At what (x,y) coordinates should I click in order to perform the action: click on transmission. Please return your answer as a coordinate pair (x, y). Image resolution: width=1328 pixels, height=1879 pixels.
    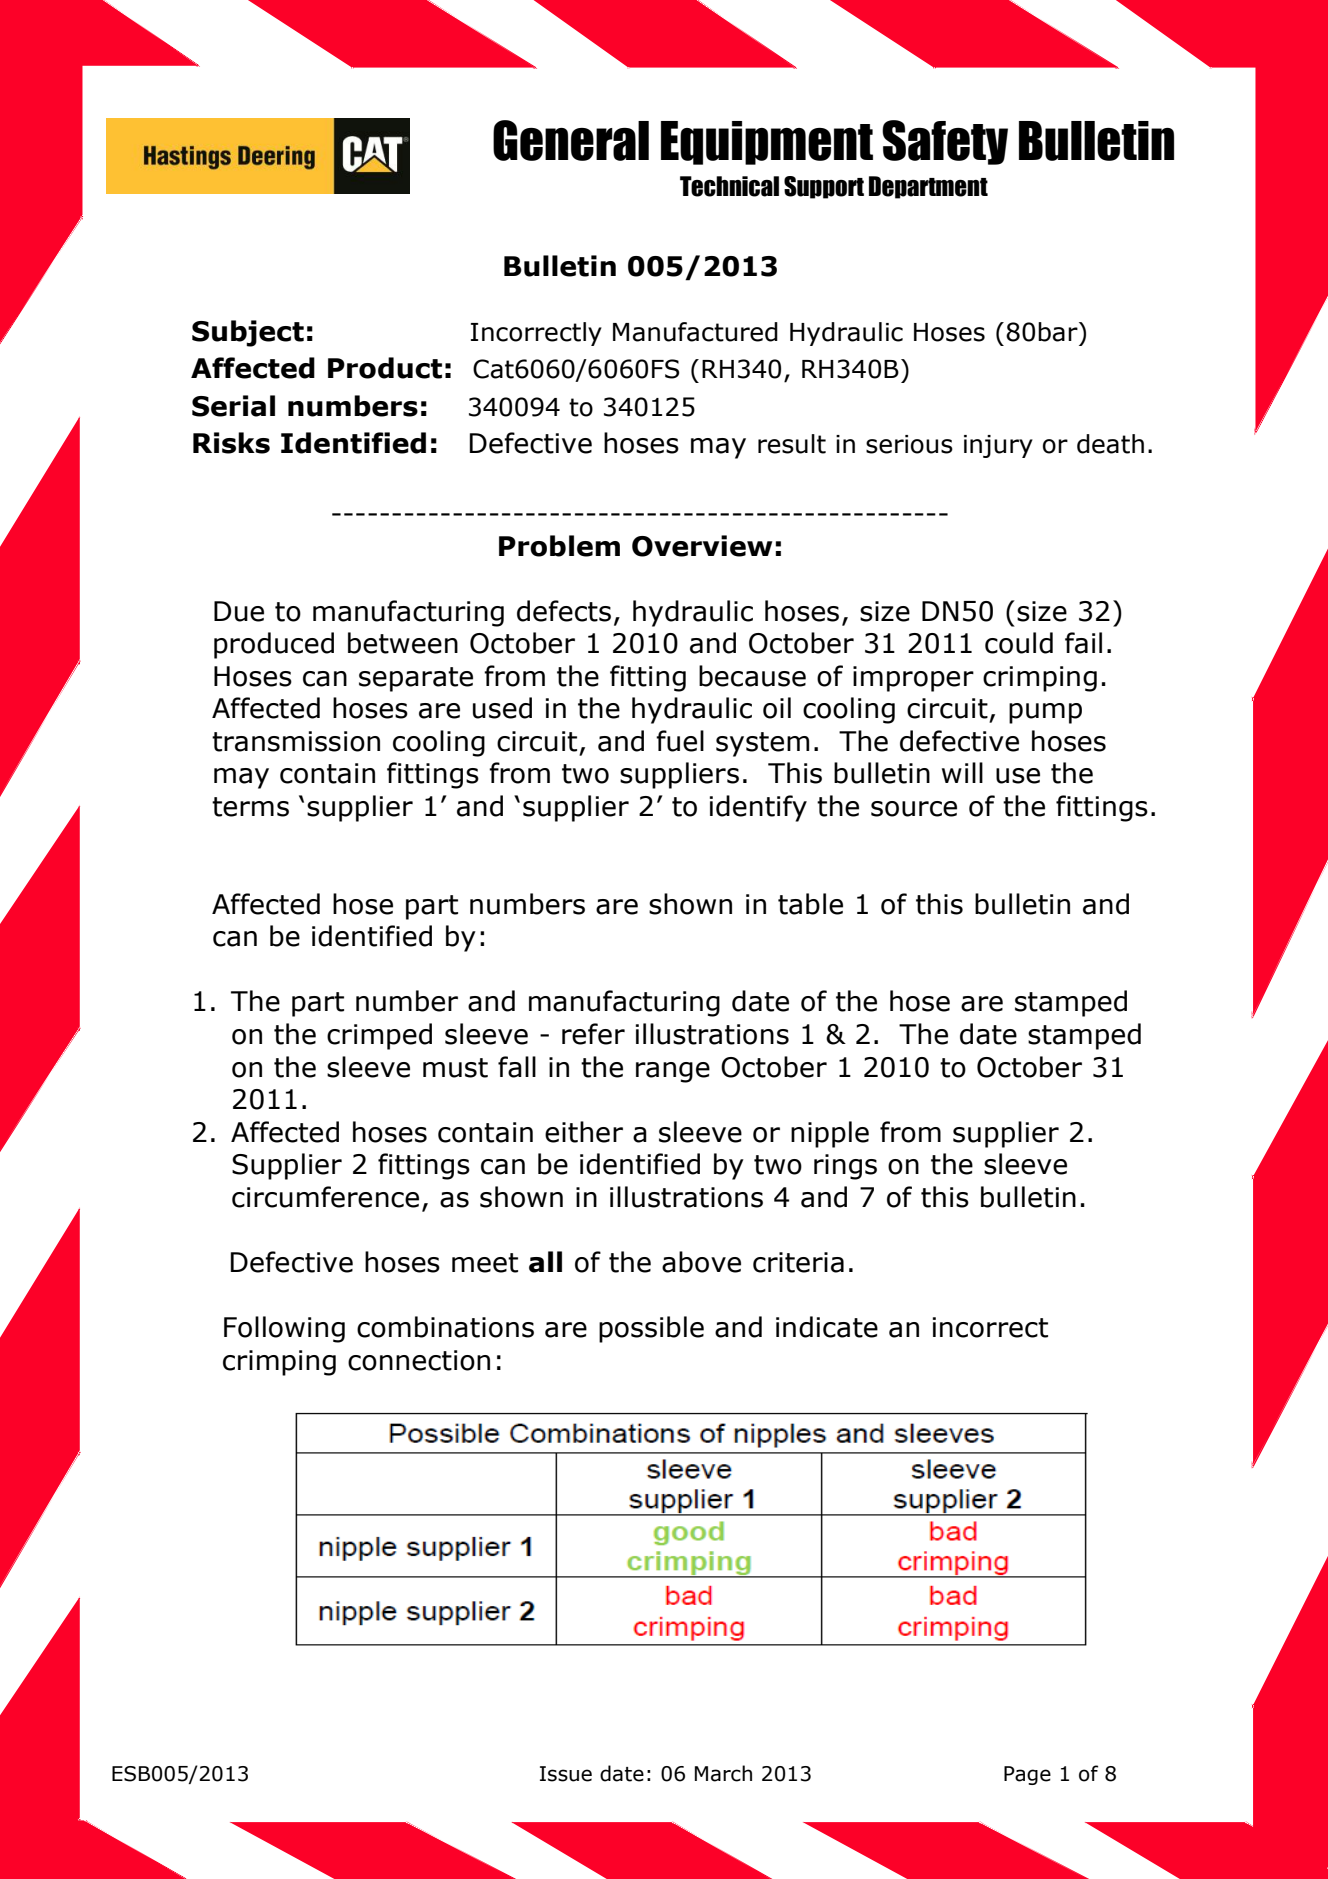
    Looking at the image, I should click on (296, 741).
